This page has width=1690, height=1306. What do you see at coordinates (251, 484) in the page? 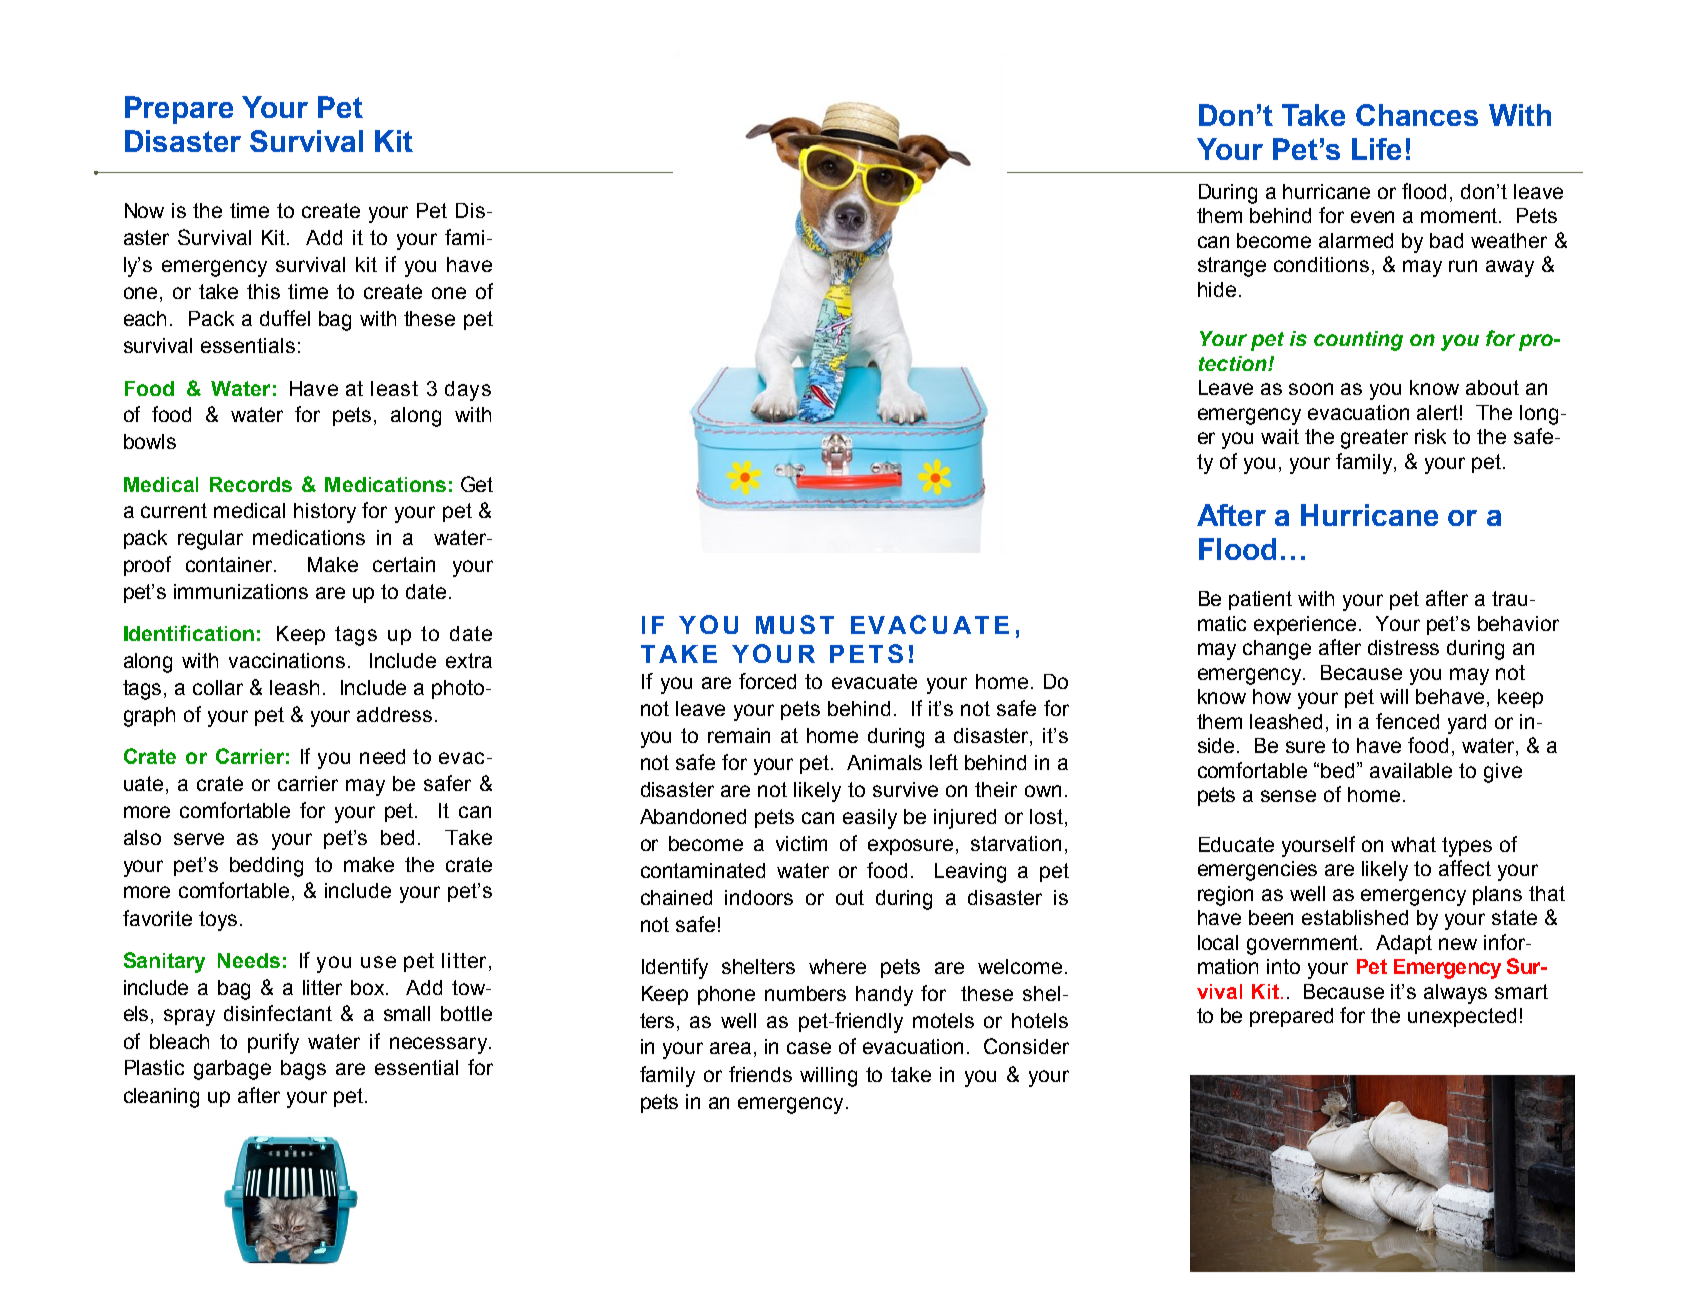
I see `Records` at bounding box center [251, 484].
